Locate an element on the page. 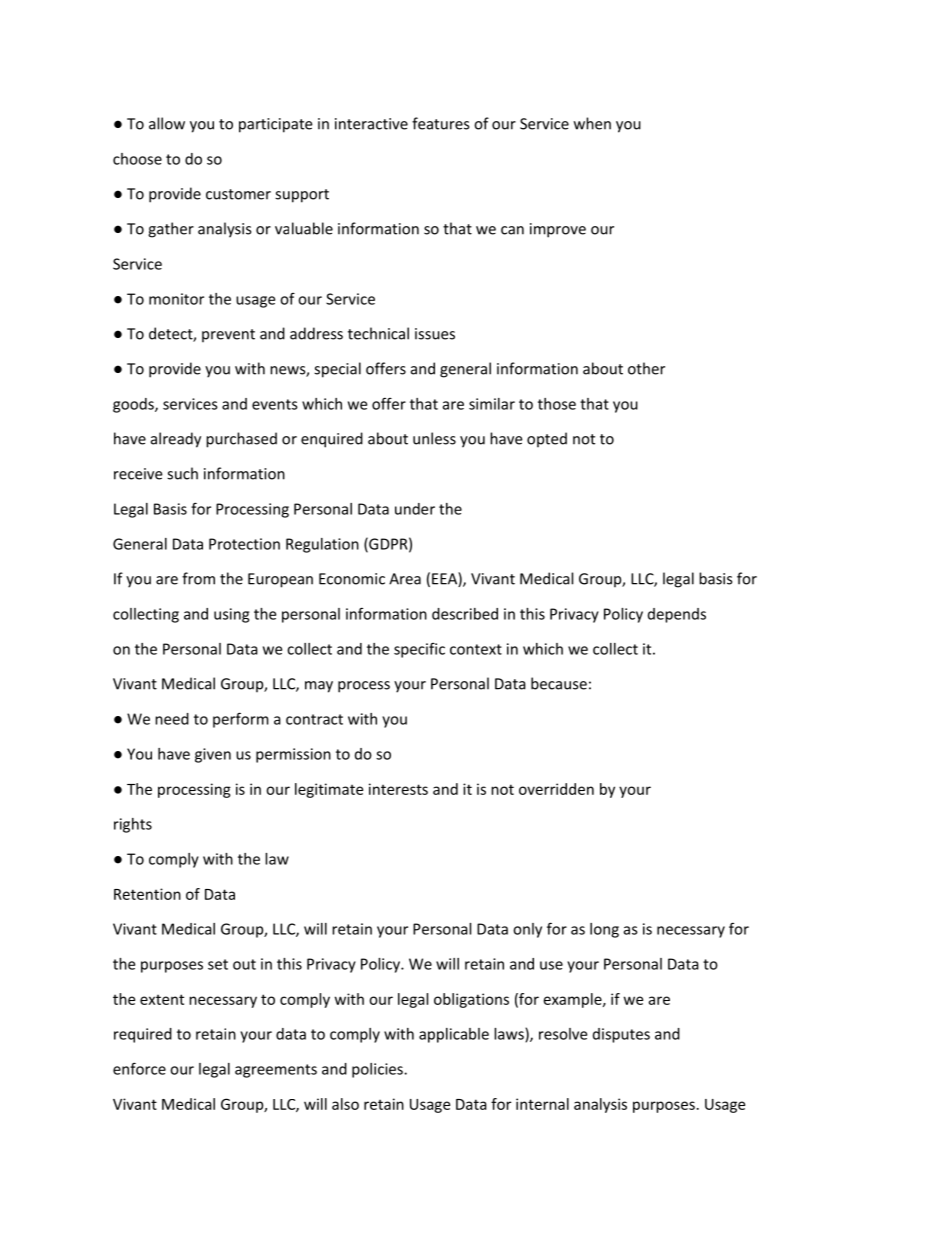 This image has width=952, height=1233. using is located at coordinates (231, 615).
